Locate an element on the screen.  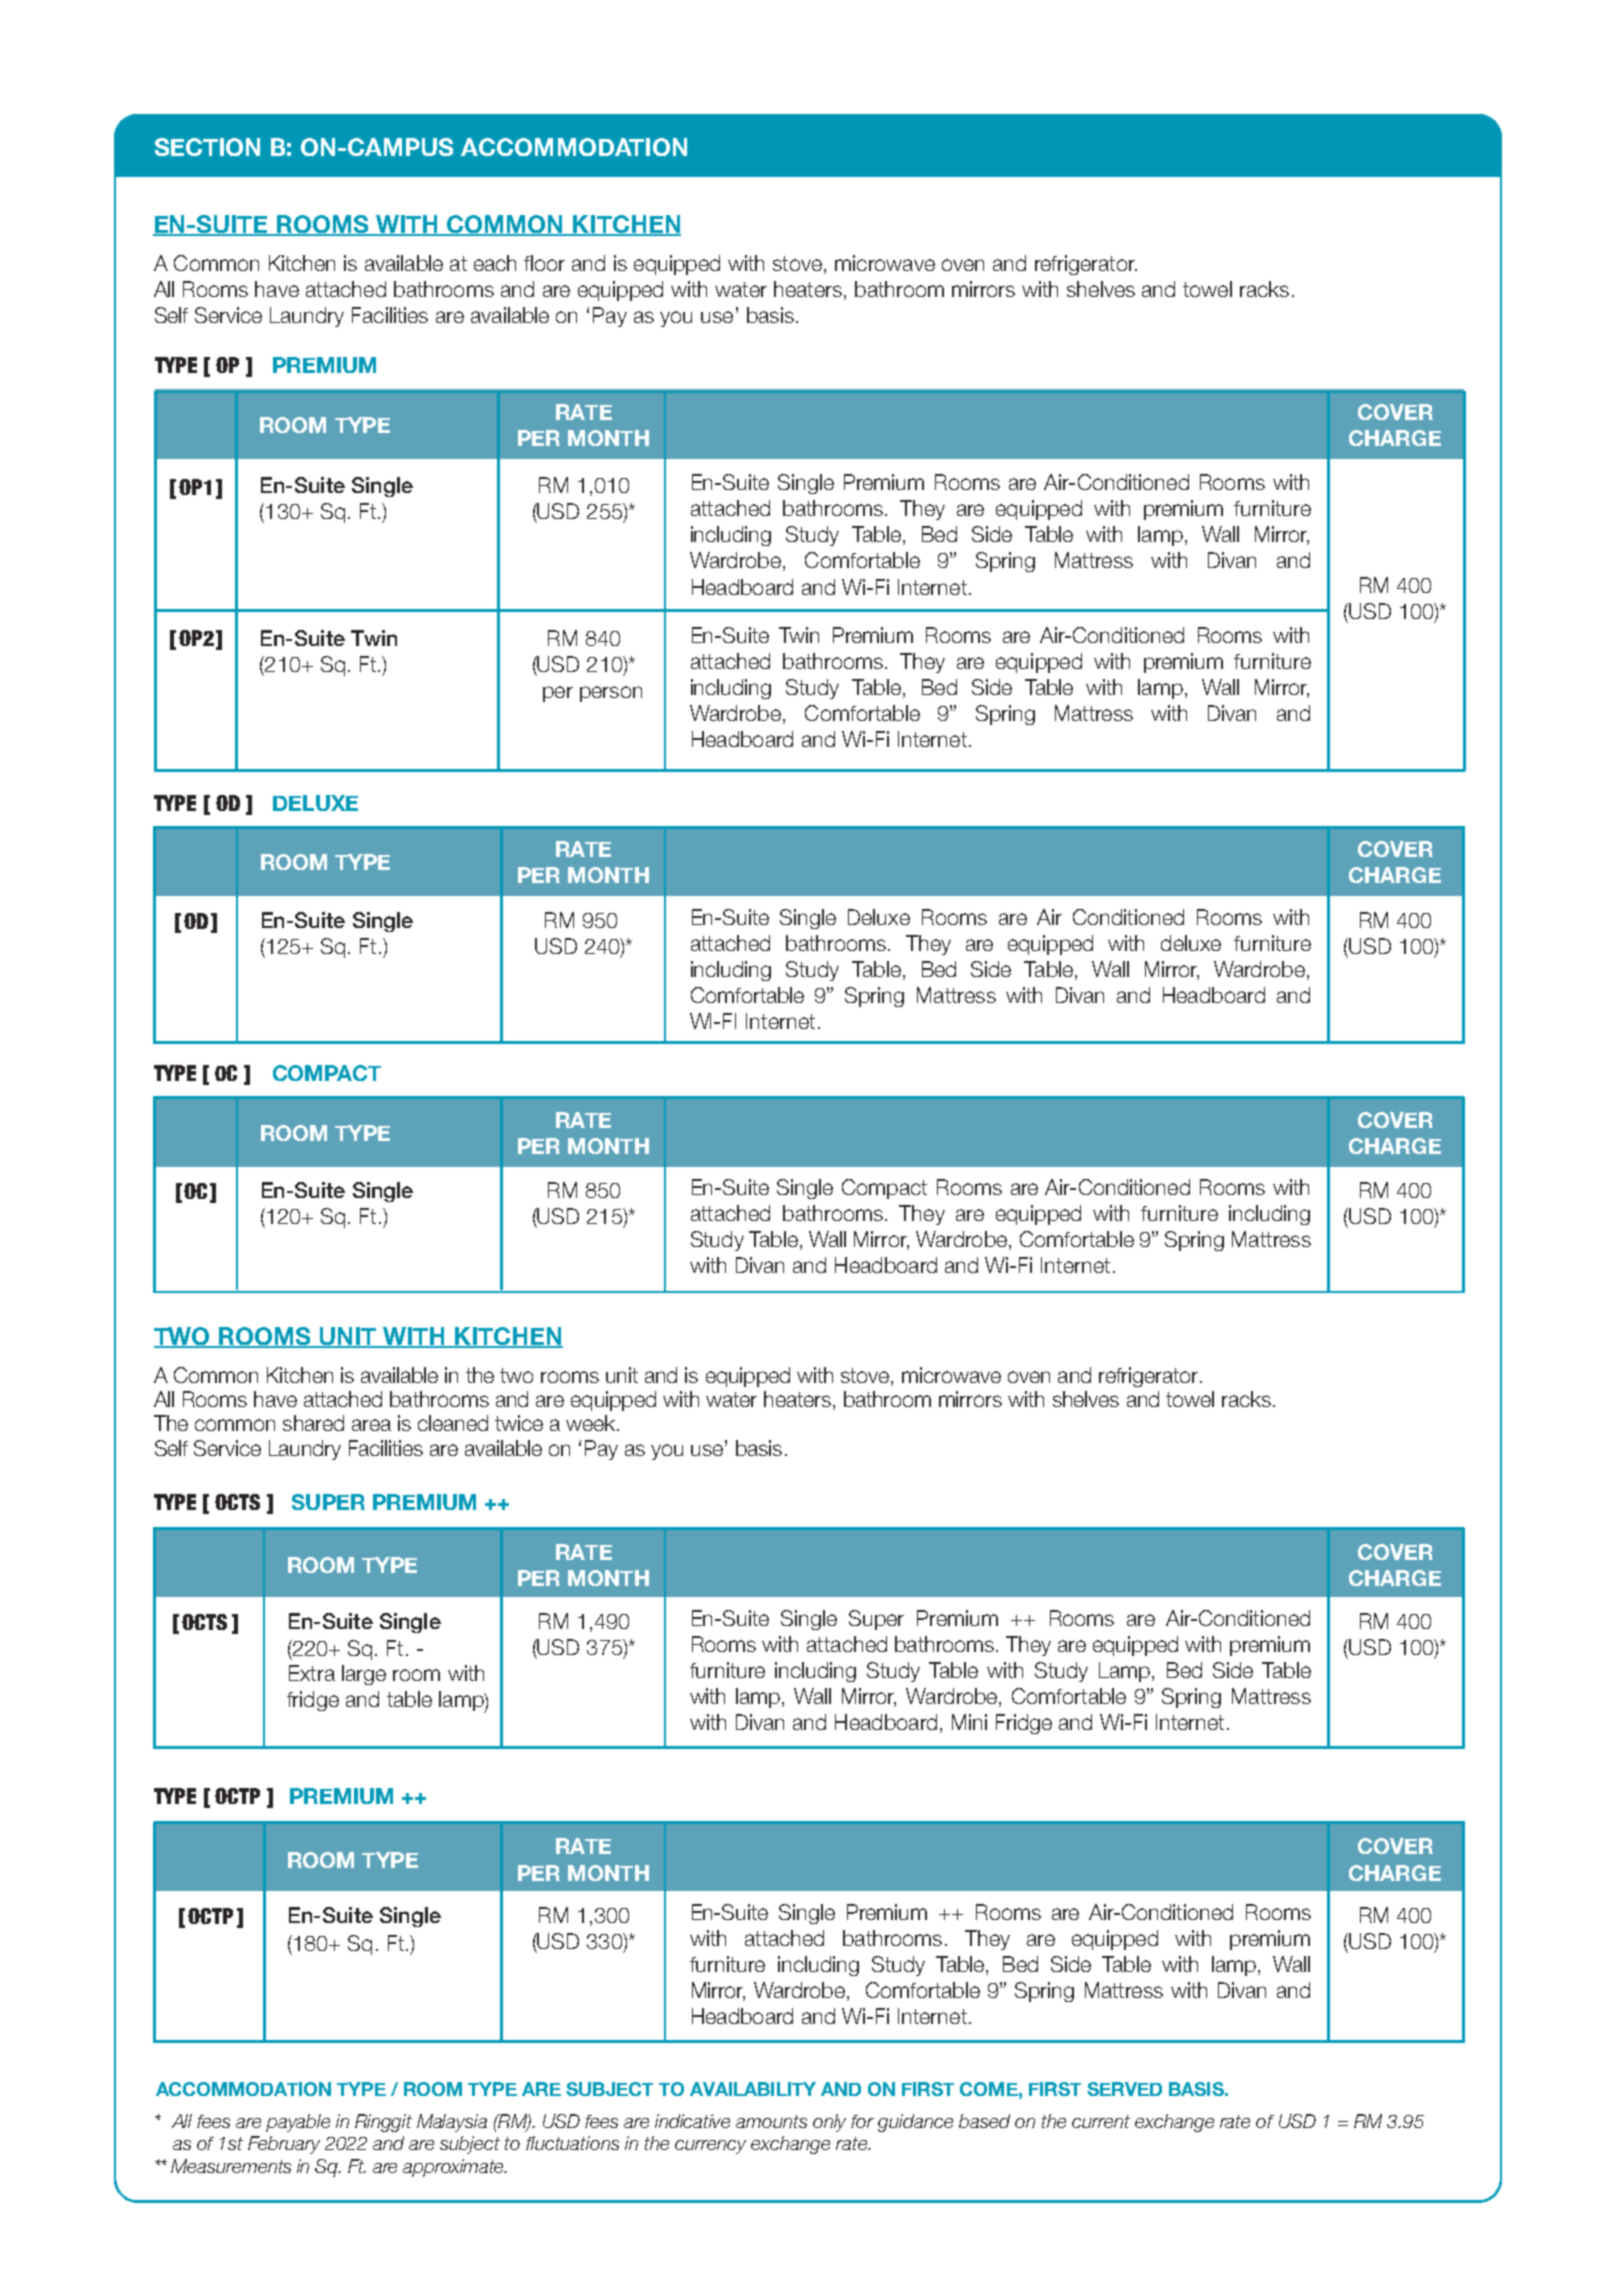
Mini is located at coordinates (969, 1722).
